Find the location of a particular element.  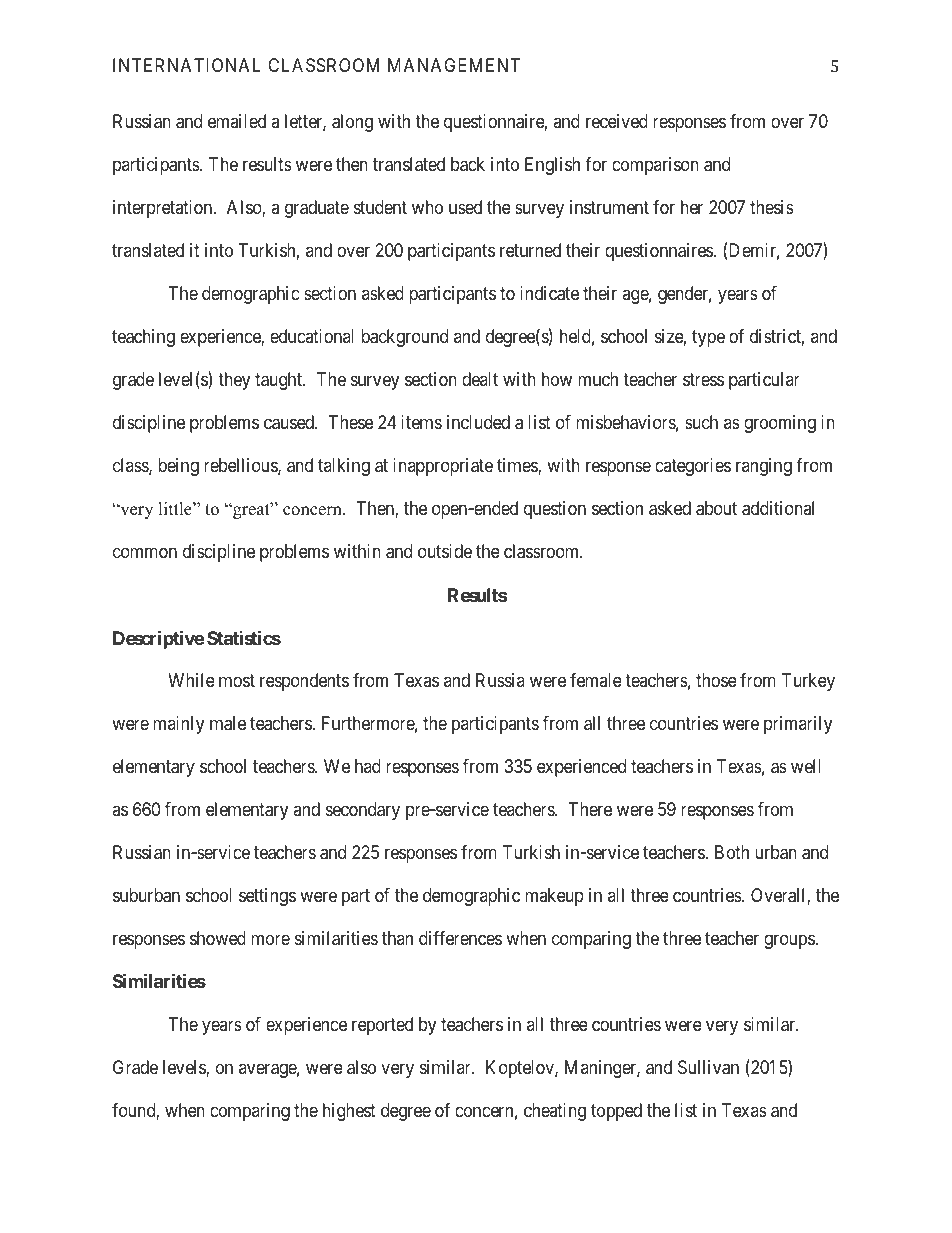

they is located at coordinates (234, 381).
